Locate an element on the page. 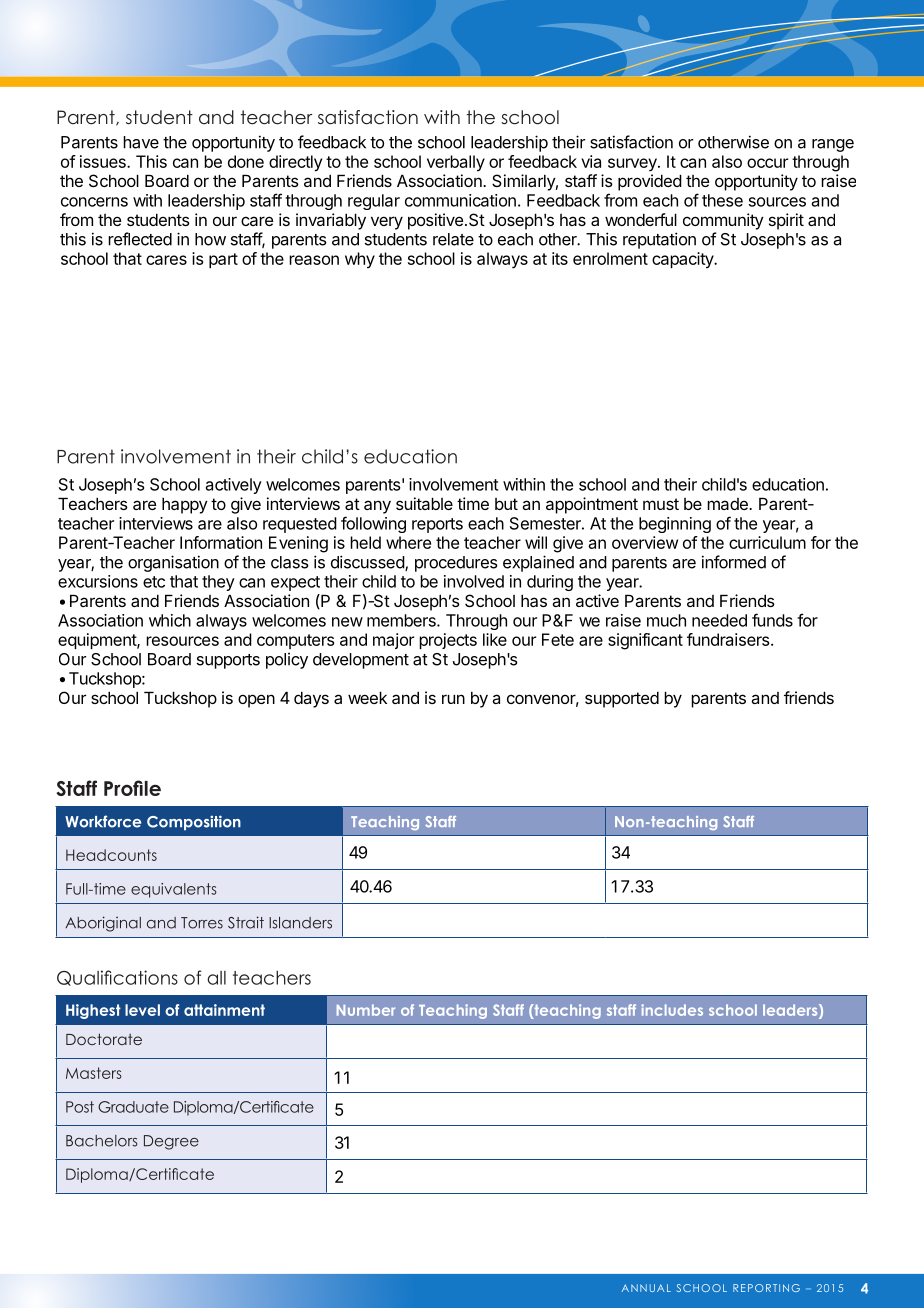  occur is located at coordinates (767, 163).
